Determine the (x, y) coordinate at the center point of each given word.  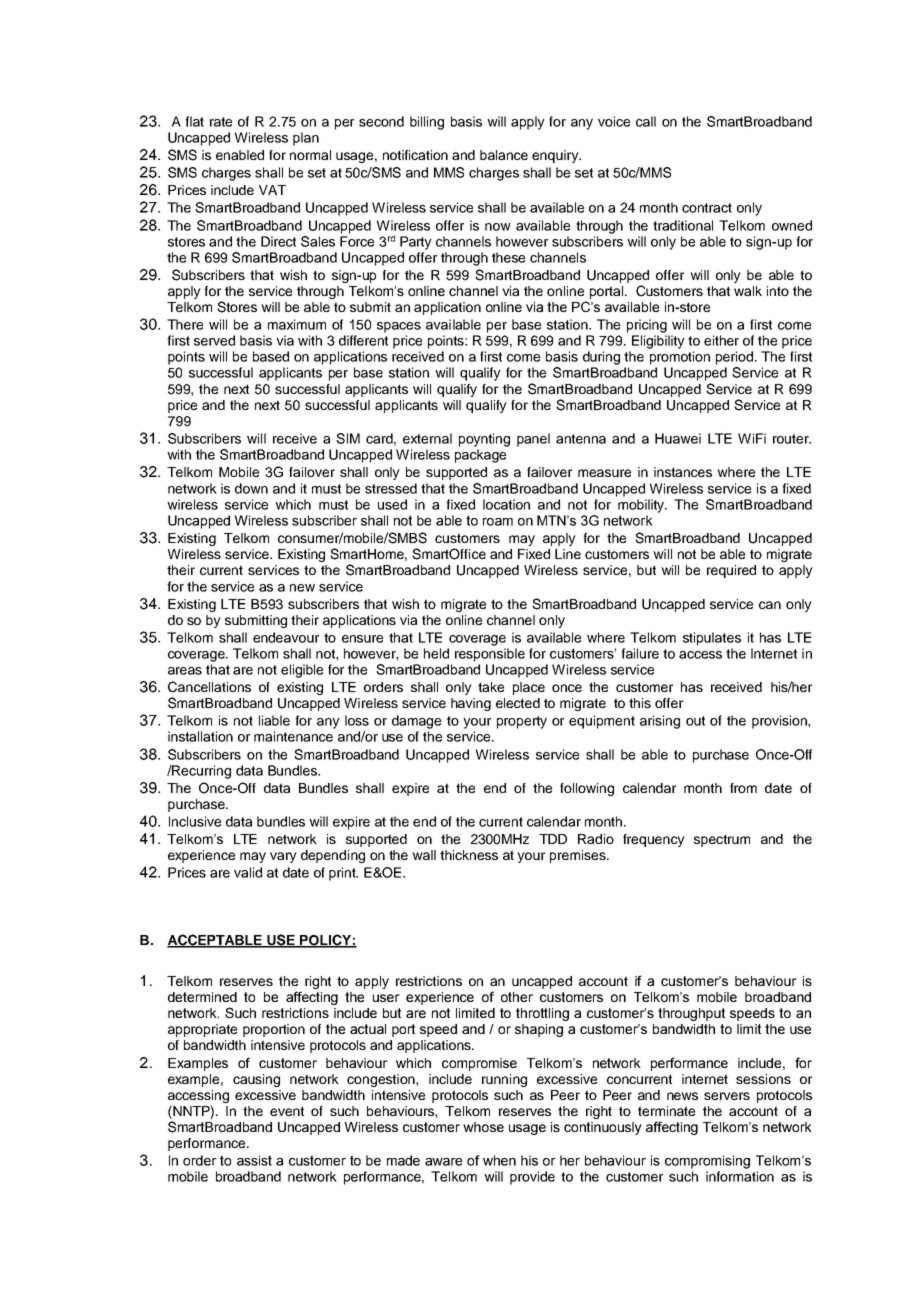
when (499, 1160)
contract (707, 208)
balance (504, 155)
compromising (707, 1162)
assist (254, 1160)
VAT (272, 190)
